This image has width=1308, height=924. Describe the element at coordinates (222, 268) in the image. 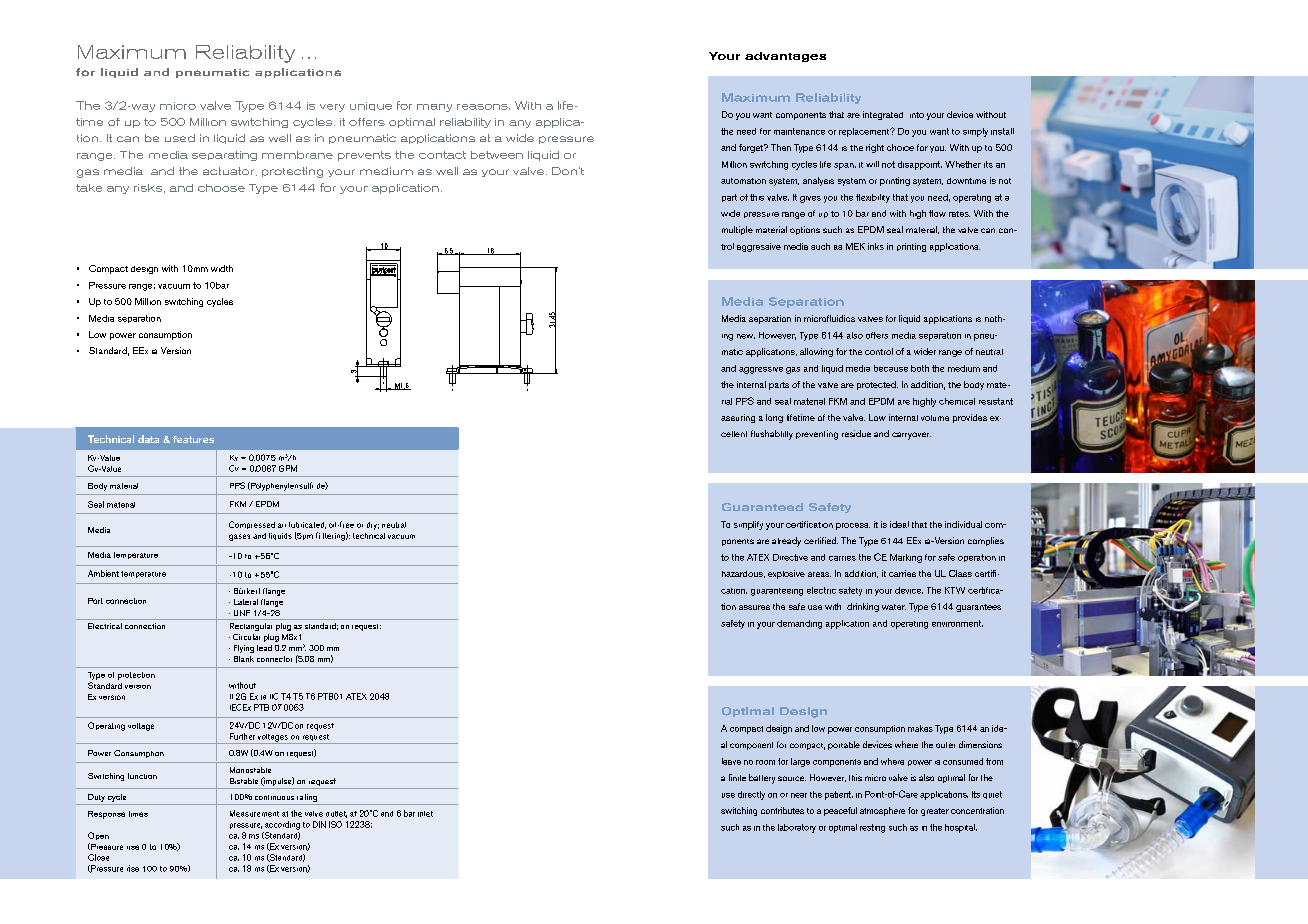

I see `width` at that location.
